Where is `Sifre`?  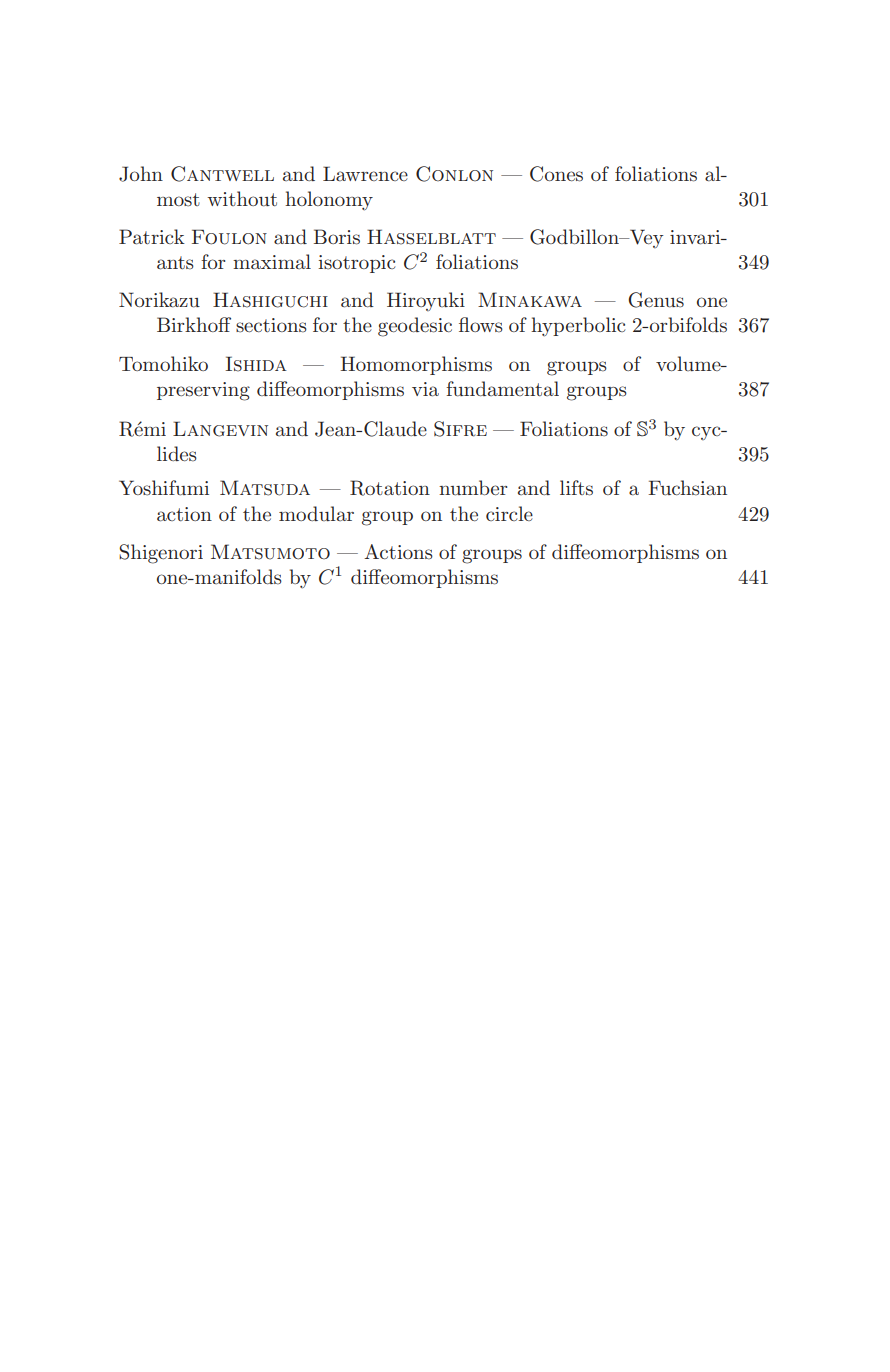 Sifre is located at coordinates (460, 429).
